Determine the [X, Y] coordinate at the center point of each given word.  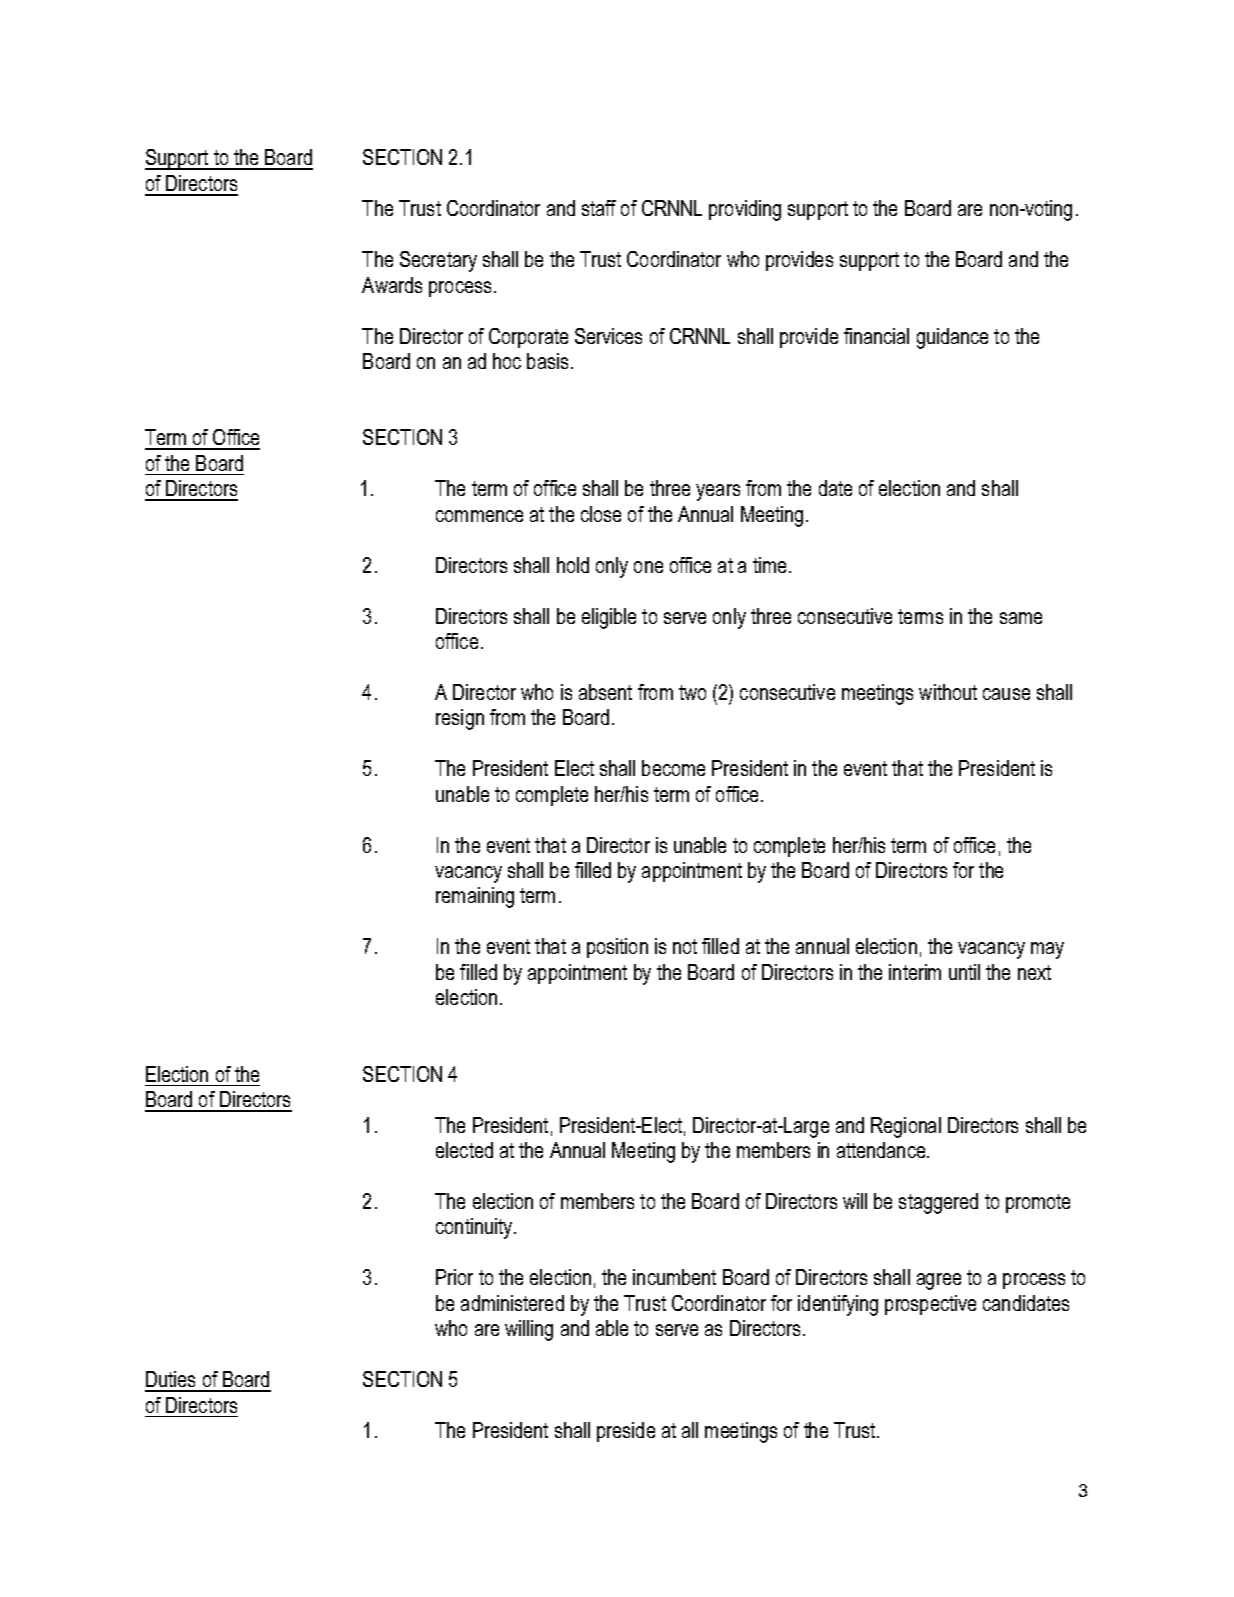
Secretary [438, 261]
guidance [952, 338]
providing [745, 210]
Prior [454, 1277]
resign [460, 719]
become [673, 768]
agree [939, 1281]
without [948, 692]
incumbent [674, 1277]
